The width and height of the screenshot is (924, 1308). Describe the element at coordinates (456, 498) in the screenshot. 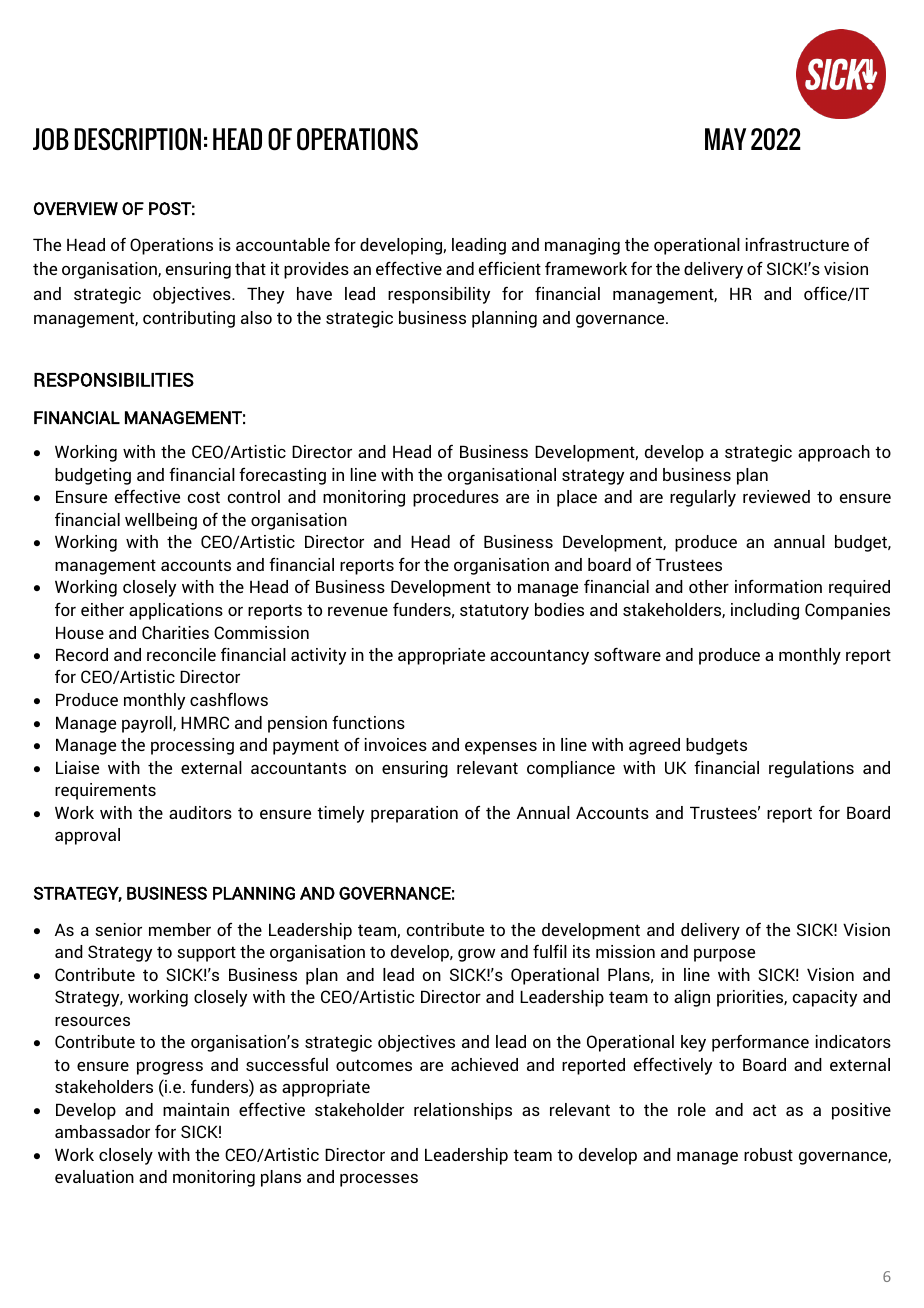

I see `procedures` at that location.
